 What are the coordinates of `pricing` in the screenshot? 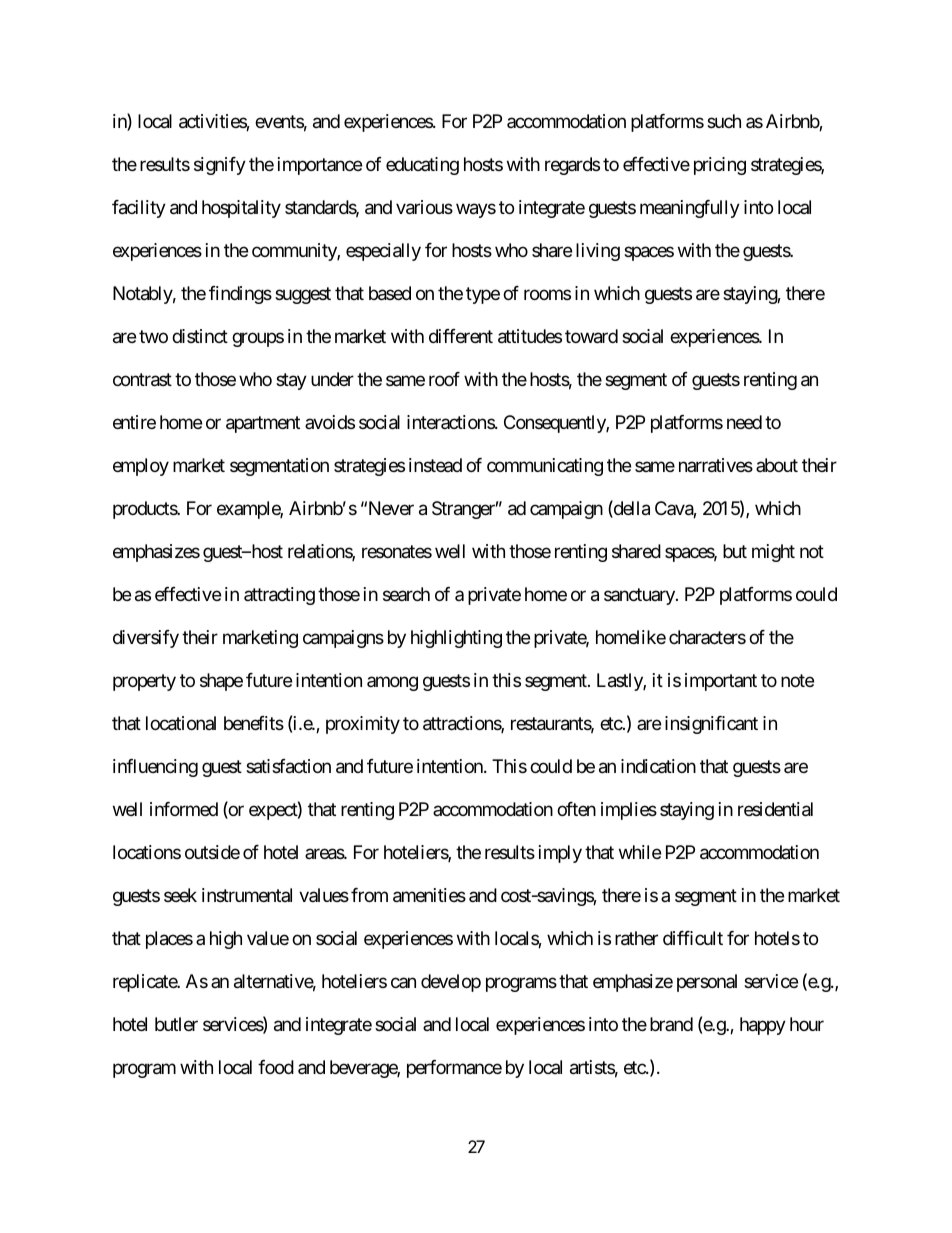 It's located at (720, 166).
